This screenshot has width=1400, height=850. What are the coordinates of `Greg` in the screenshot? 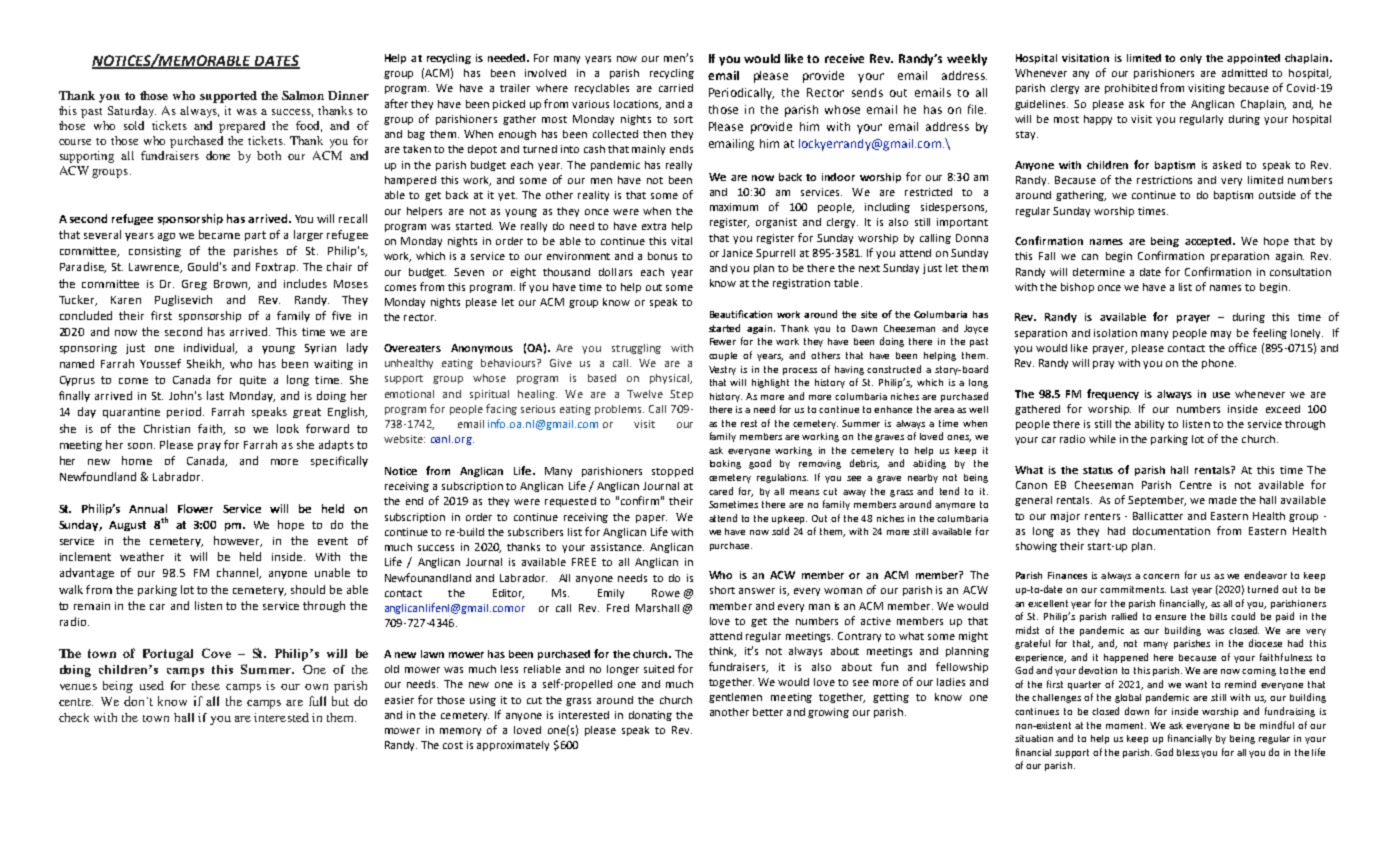 It's located at (194, 285).
